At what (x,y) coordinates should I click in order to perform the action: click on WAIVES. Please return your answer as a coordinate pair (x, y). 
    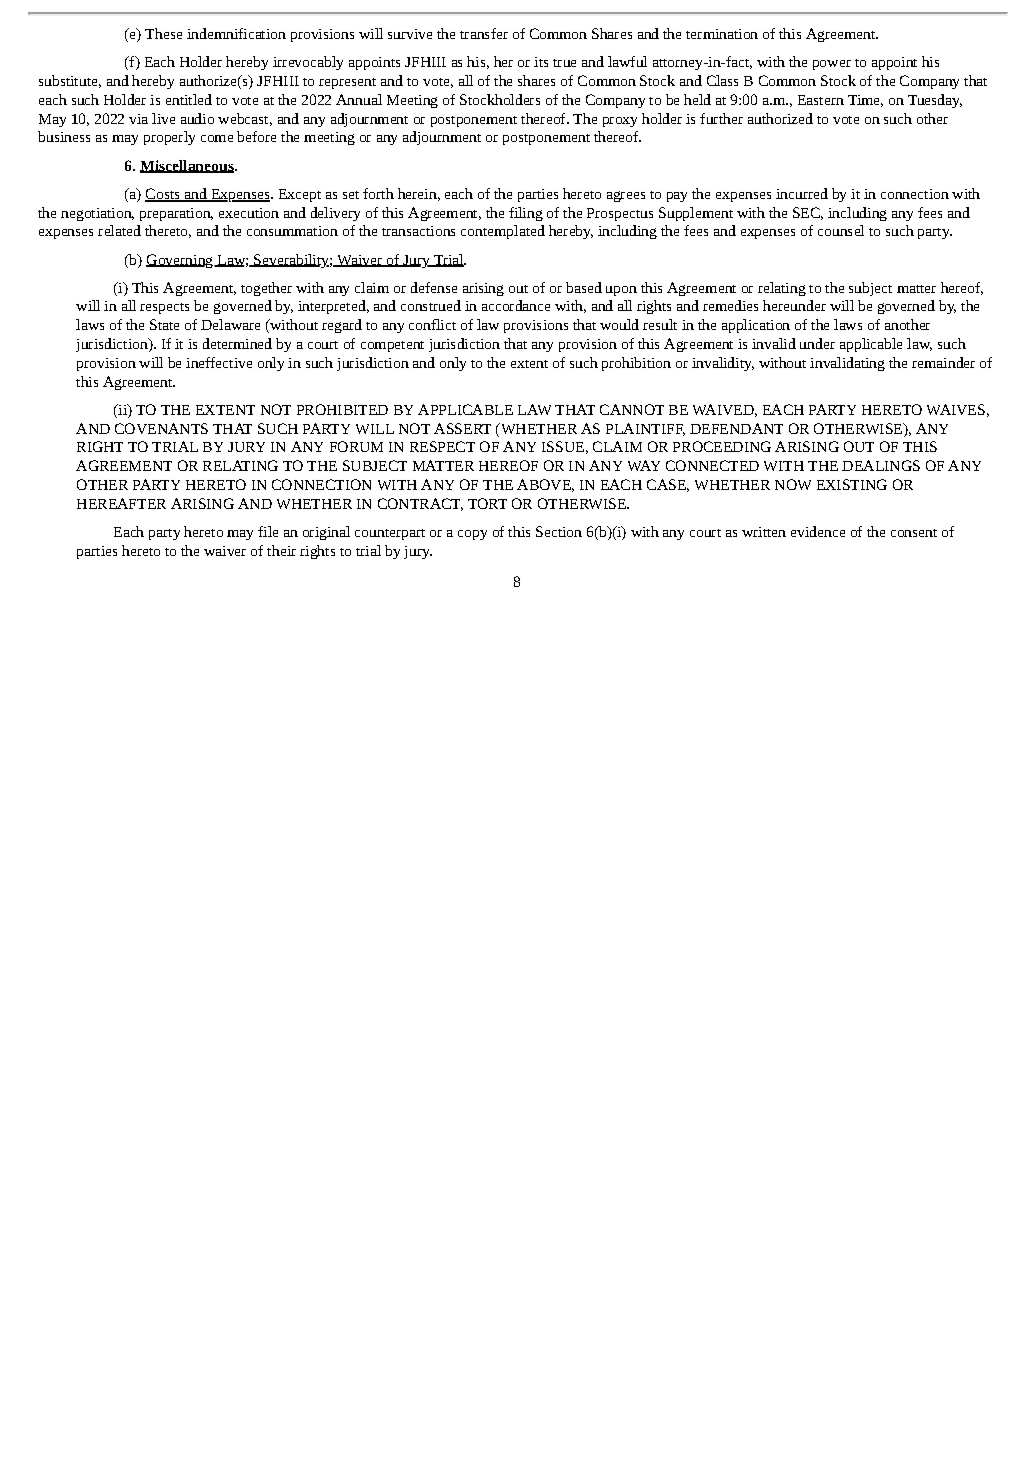
    Looking at the image, I should click on (956, 409).
